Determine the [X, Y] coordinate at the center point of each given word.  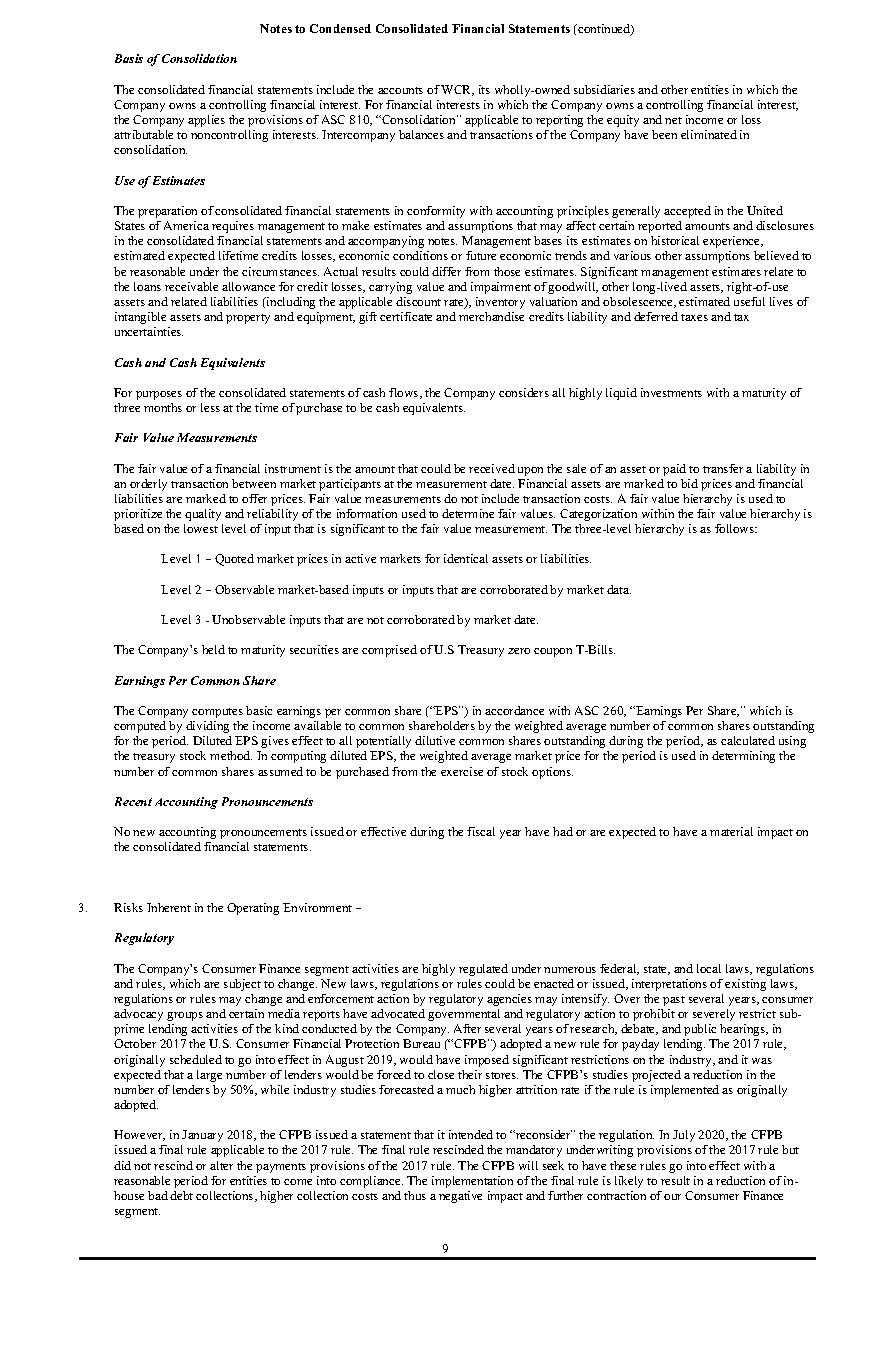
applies [206, 121]
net [673, 120]
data [619, 589]
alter [221, 1165]
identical [466, 558]
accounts [400, 90]
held [213, 649]
